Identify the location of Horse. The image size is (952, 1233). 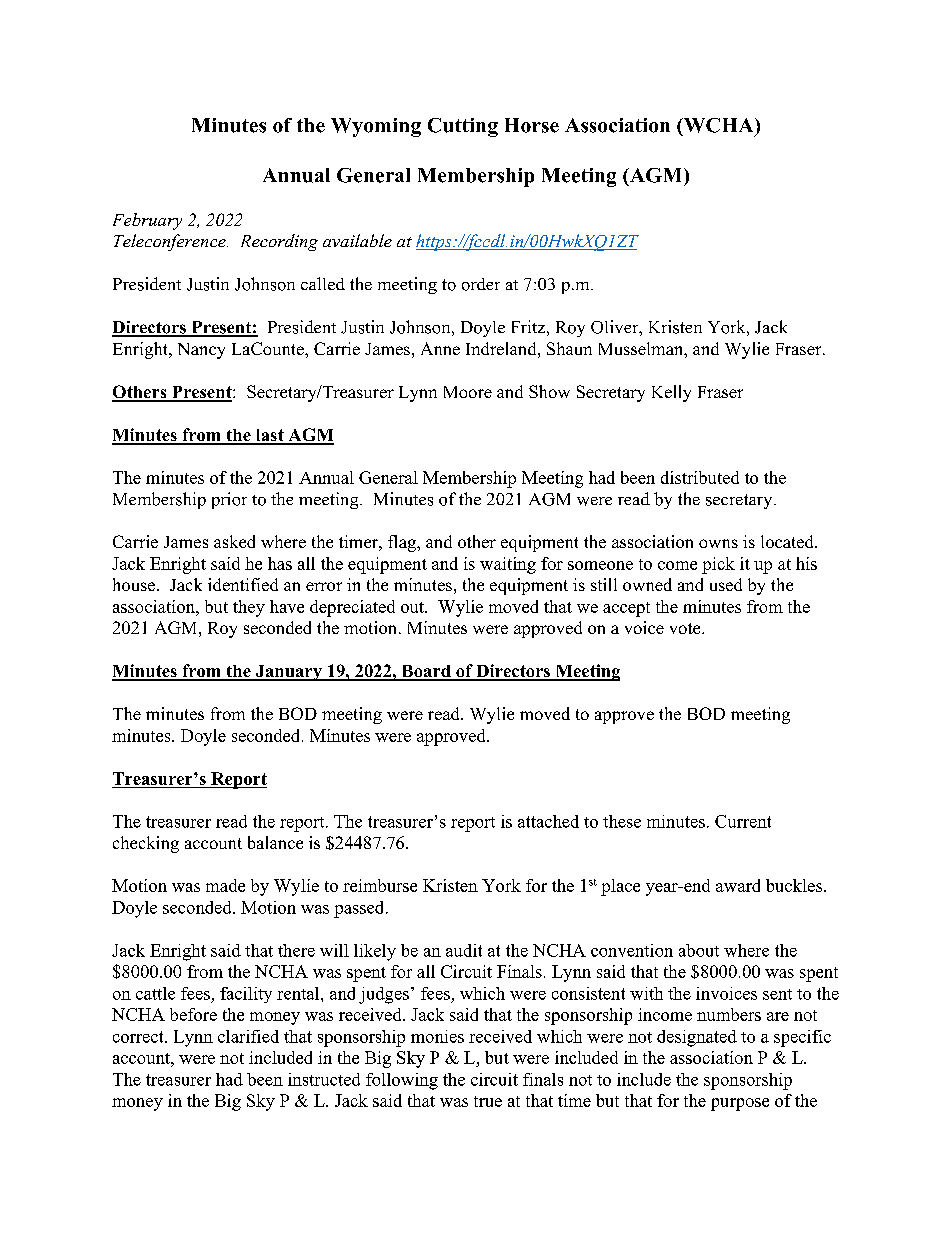
(532, 125).
